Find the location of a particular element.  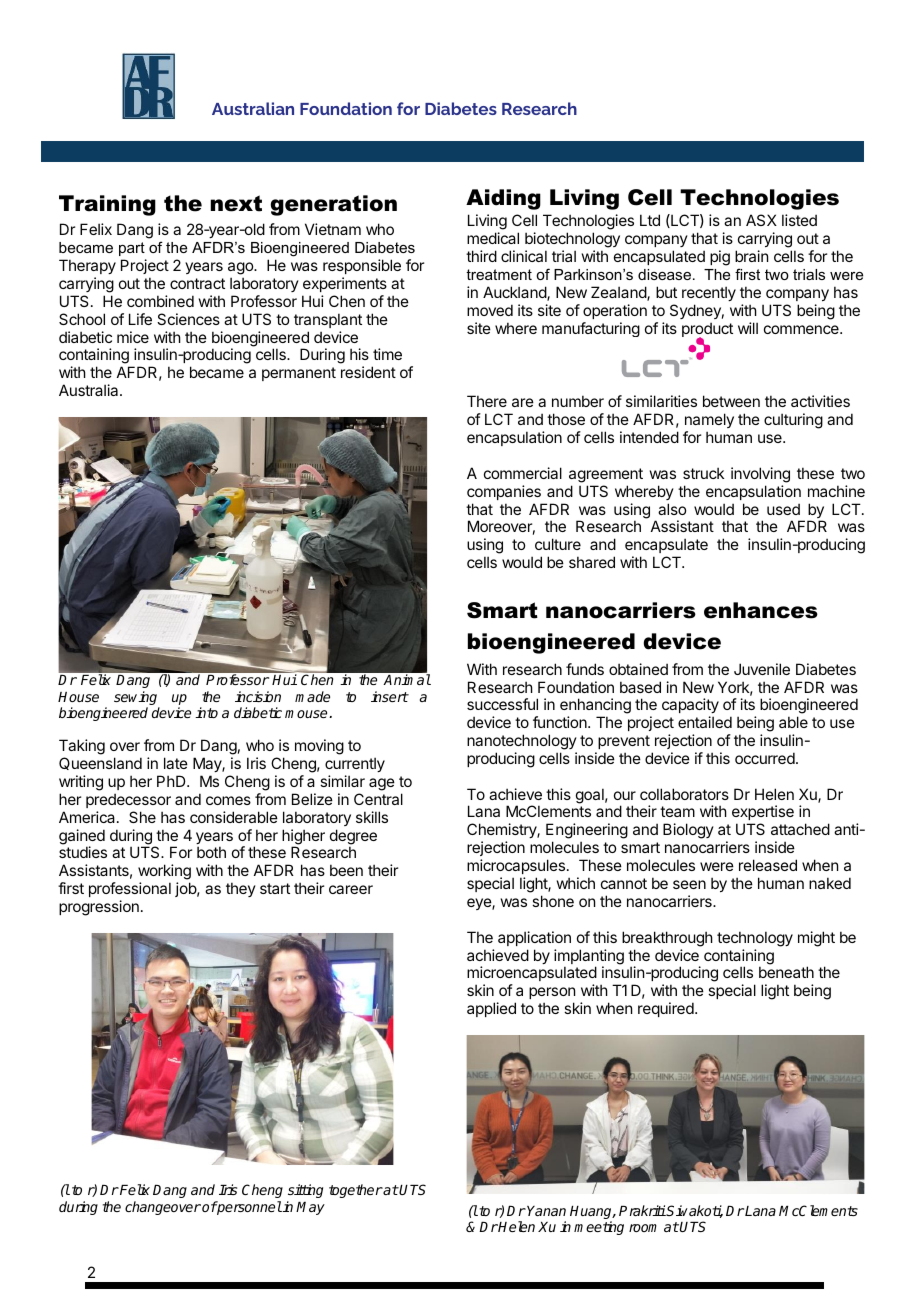

medical is located at coordinates (493, 238).
